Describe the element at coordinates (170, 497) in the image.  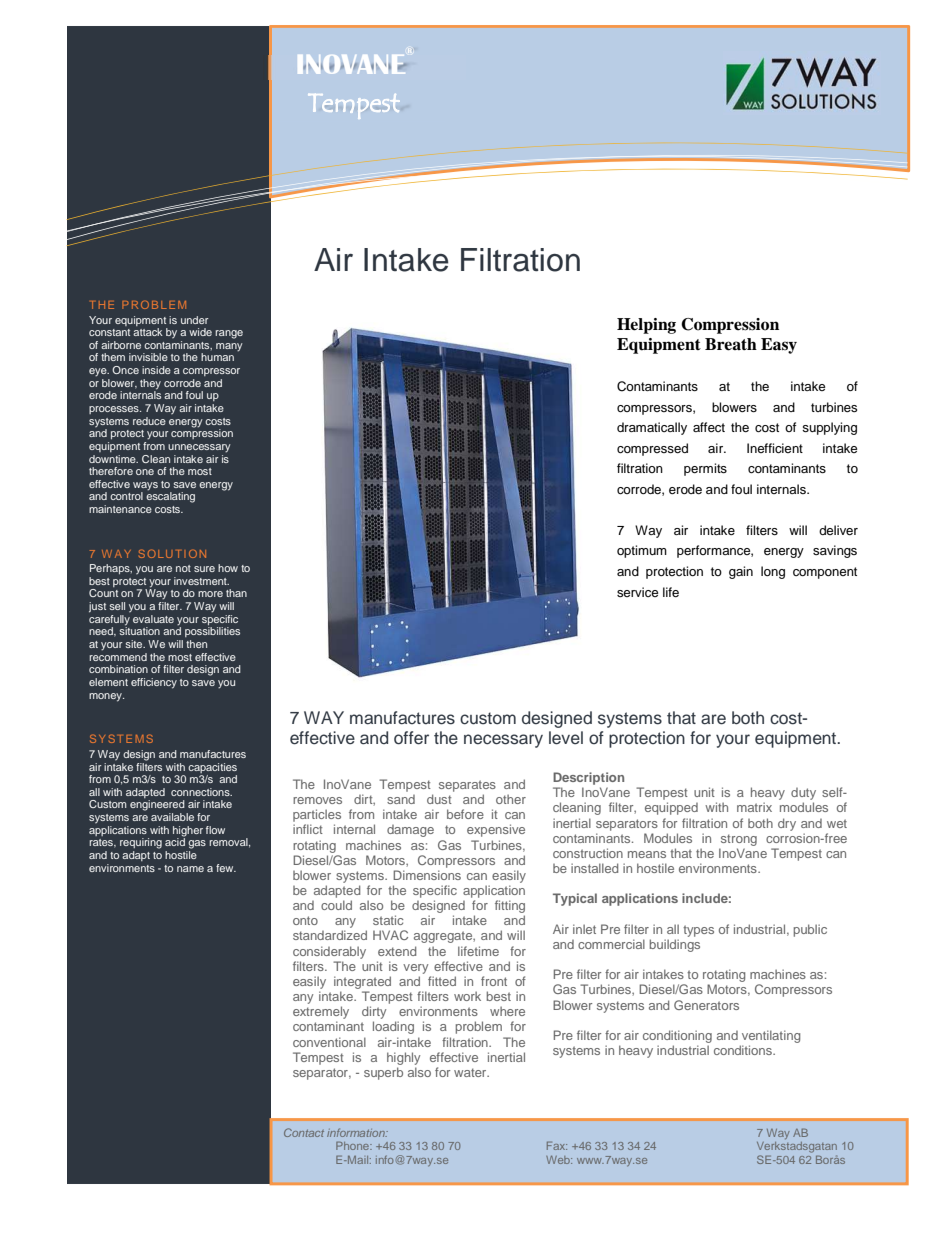
I see `escalating` at that location.
